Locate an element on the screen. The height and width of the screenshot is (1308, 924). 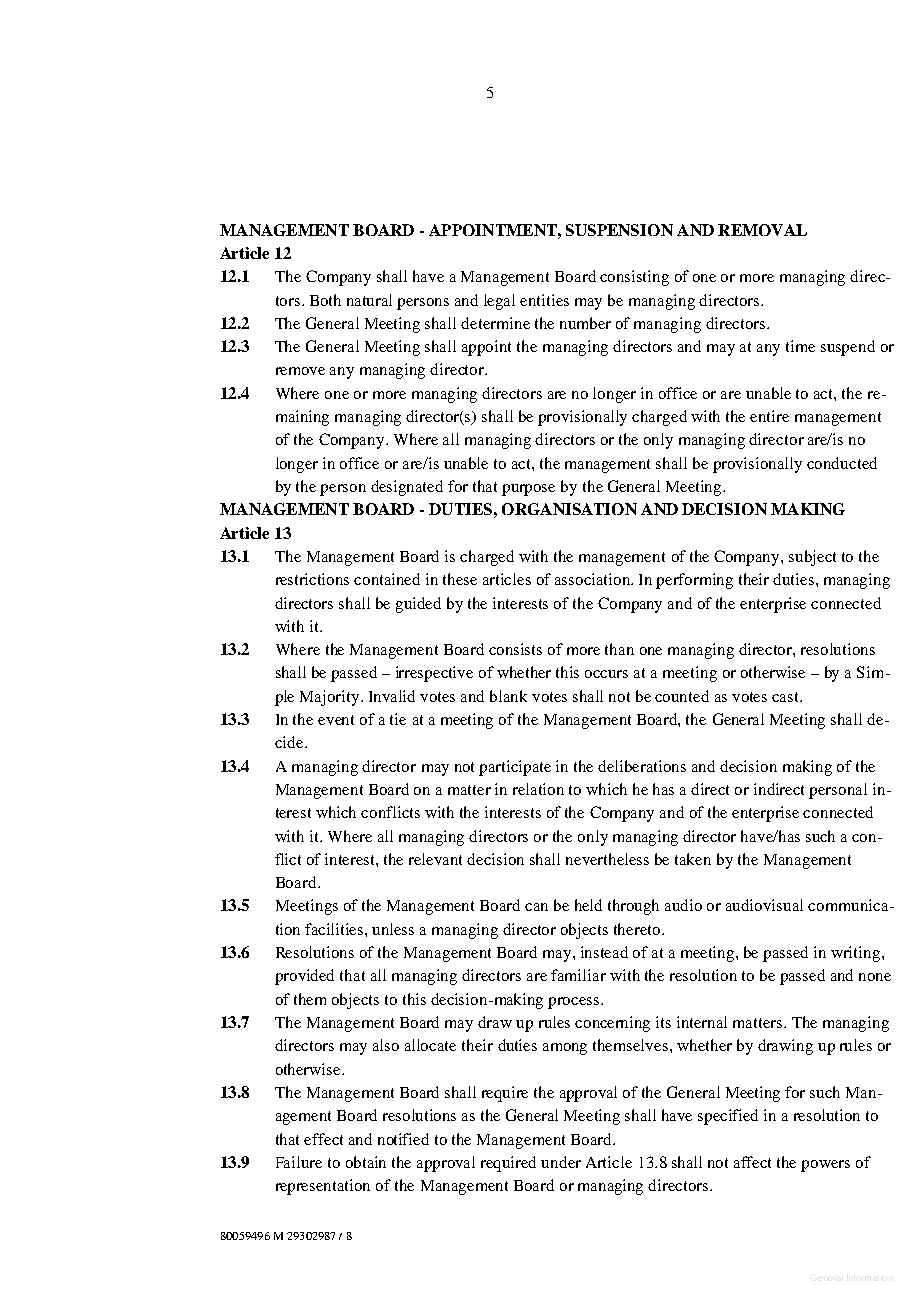
subject is located at coordinates (812, 558).
